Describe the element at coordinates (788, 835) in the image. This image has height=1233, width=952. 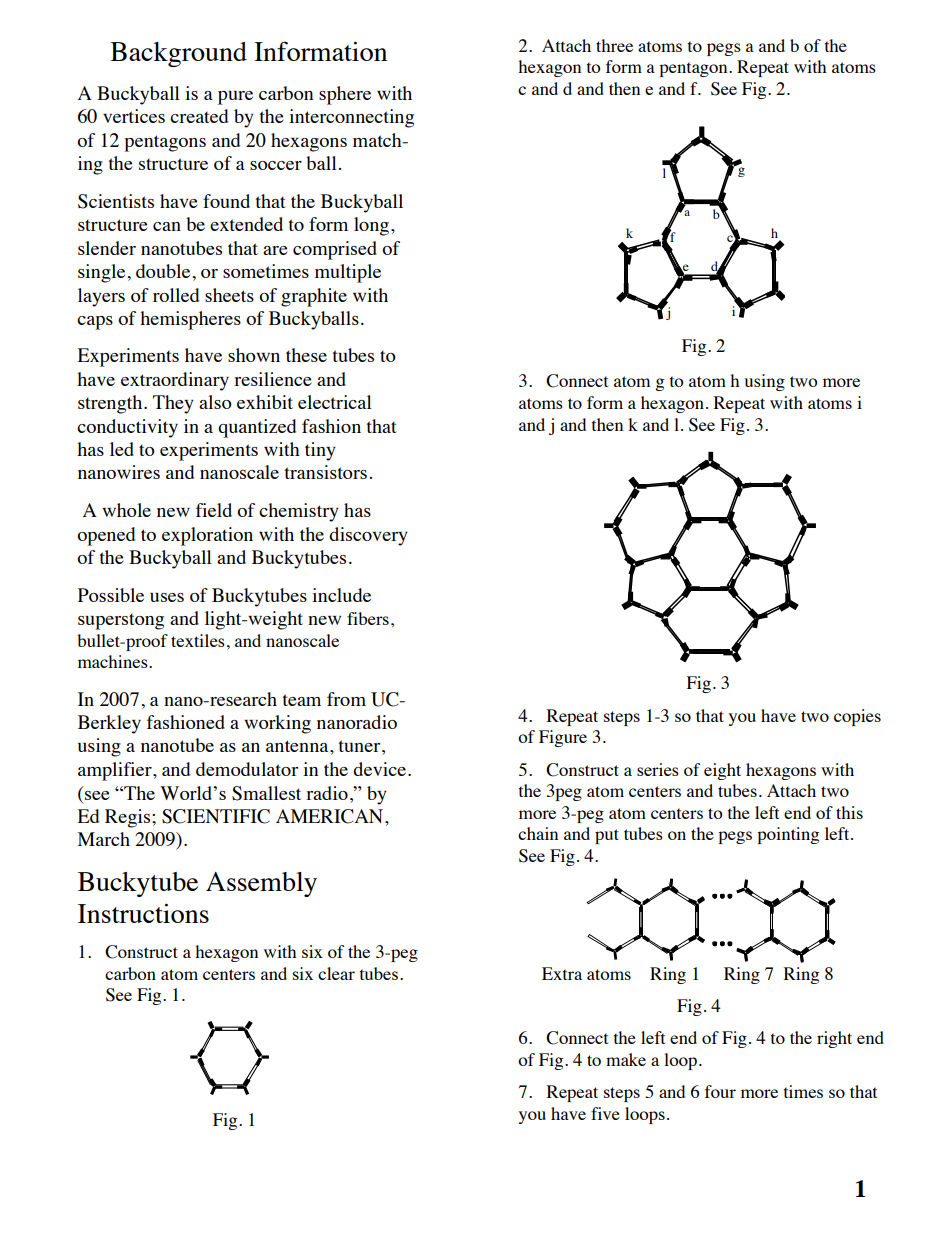
I see `pointing` at that location.
